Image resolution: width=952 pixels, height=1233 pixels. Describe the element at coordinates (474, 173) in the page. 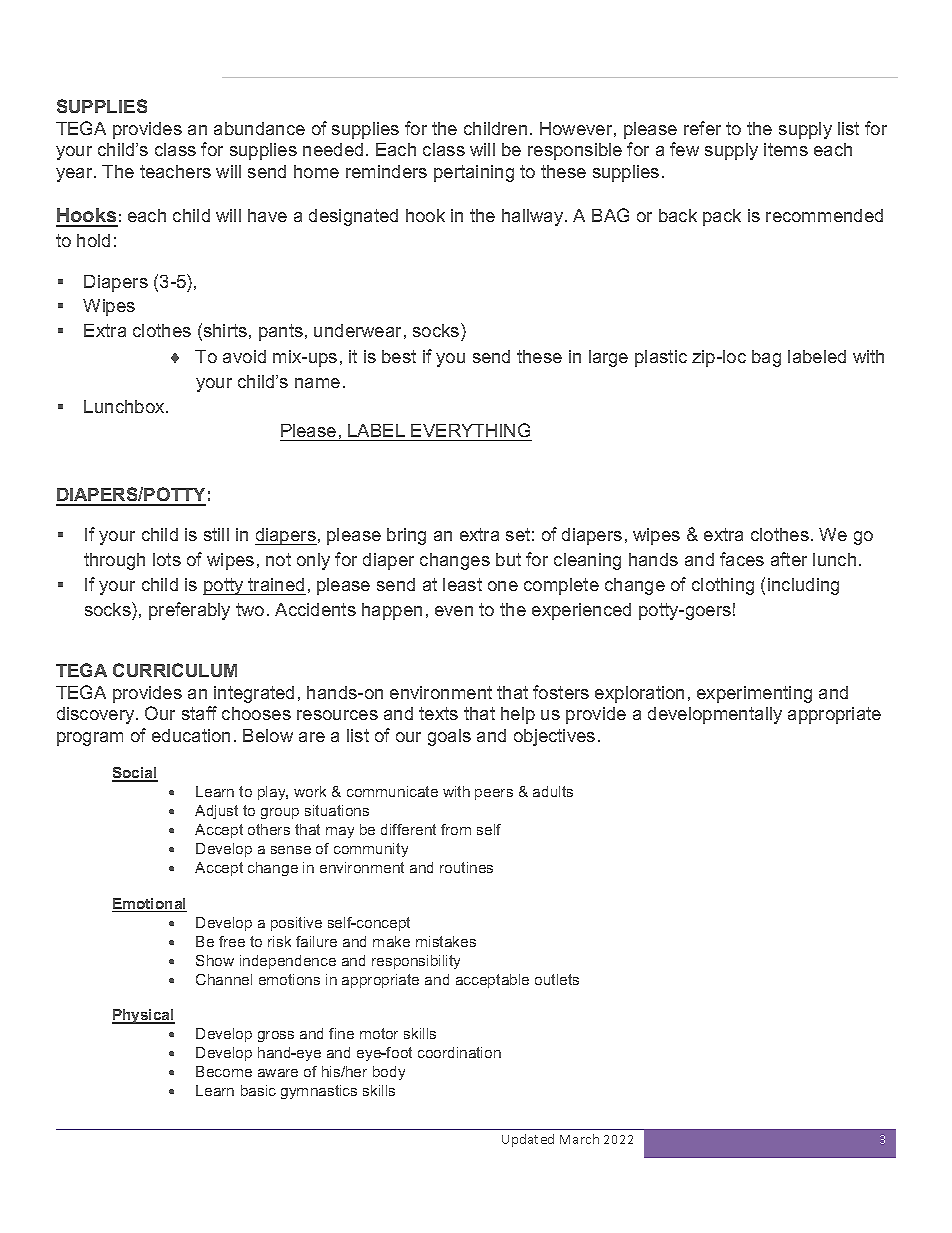

I see `pertaining` at that location.
